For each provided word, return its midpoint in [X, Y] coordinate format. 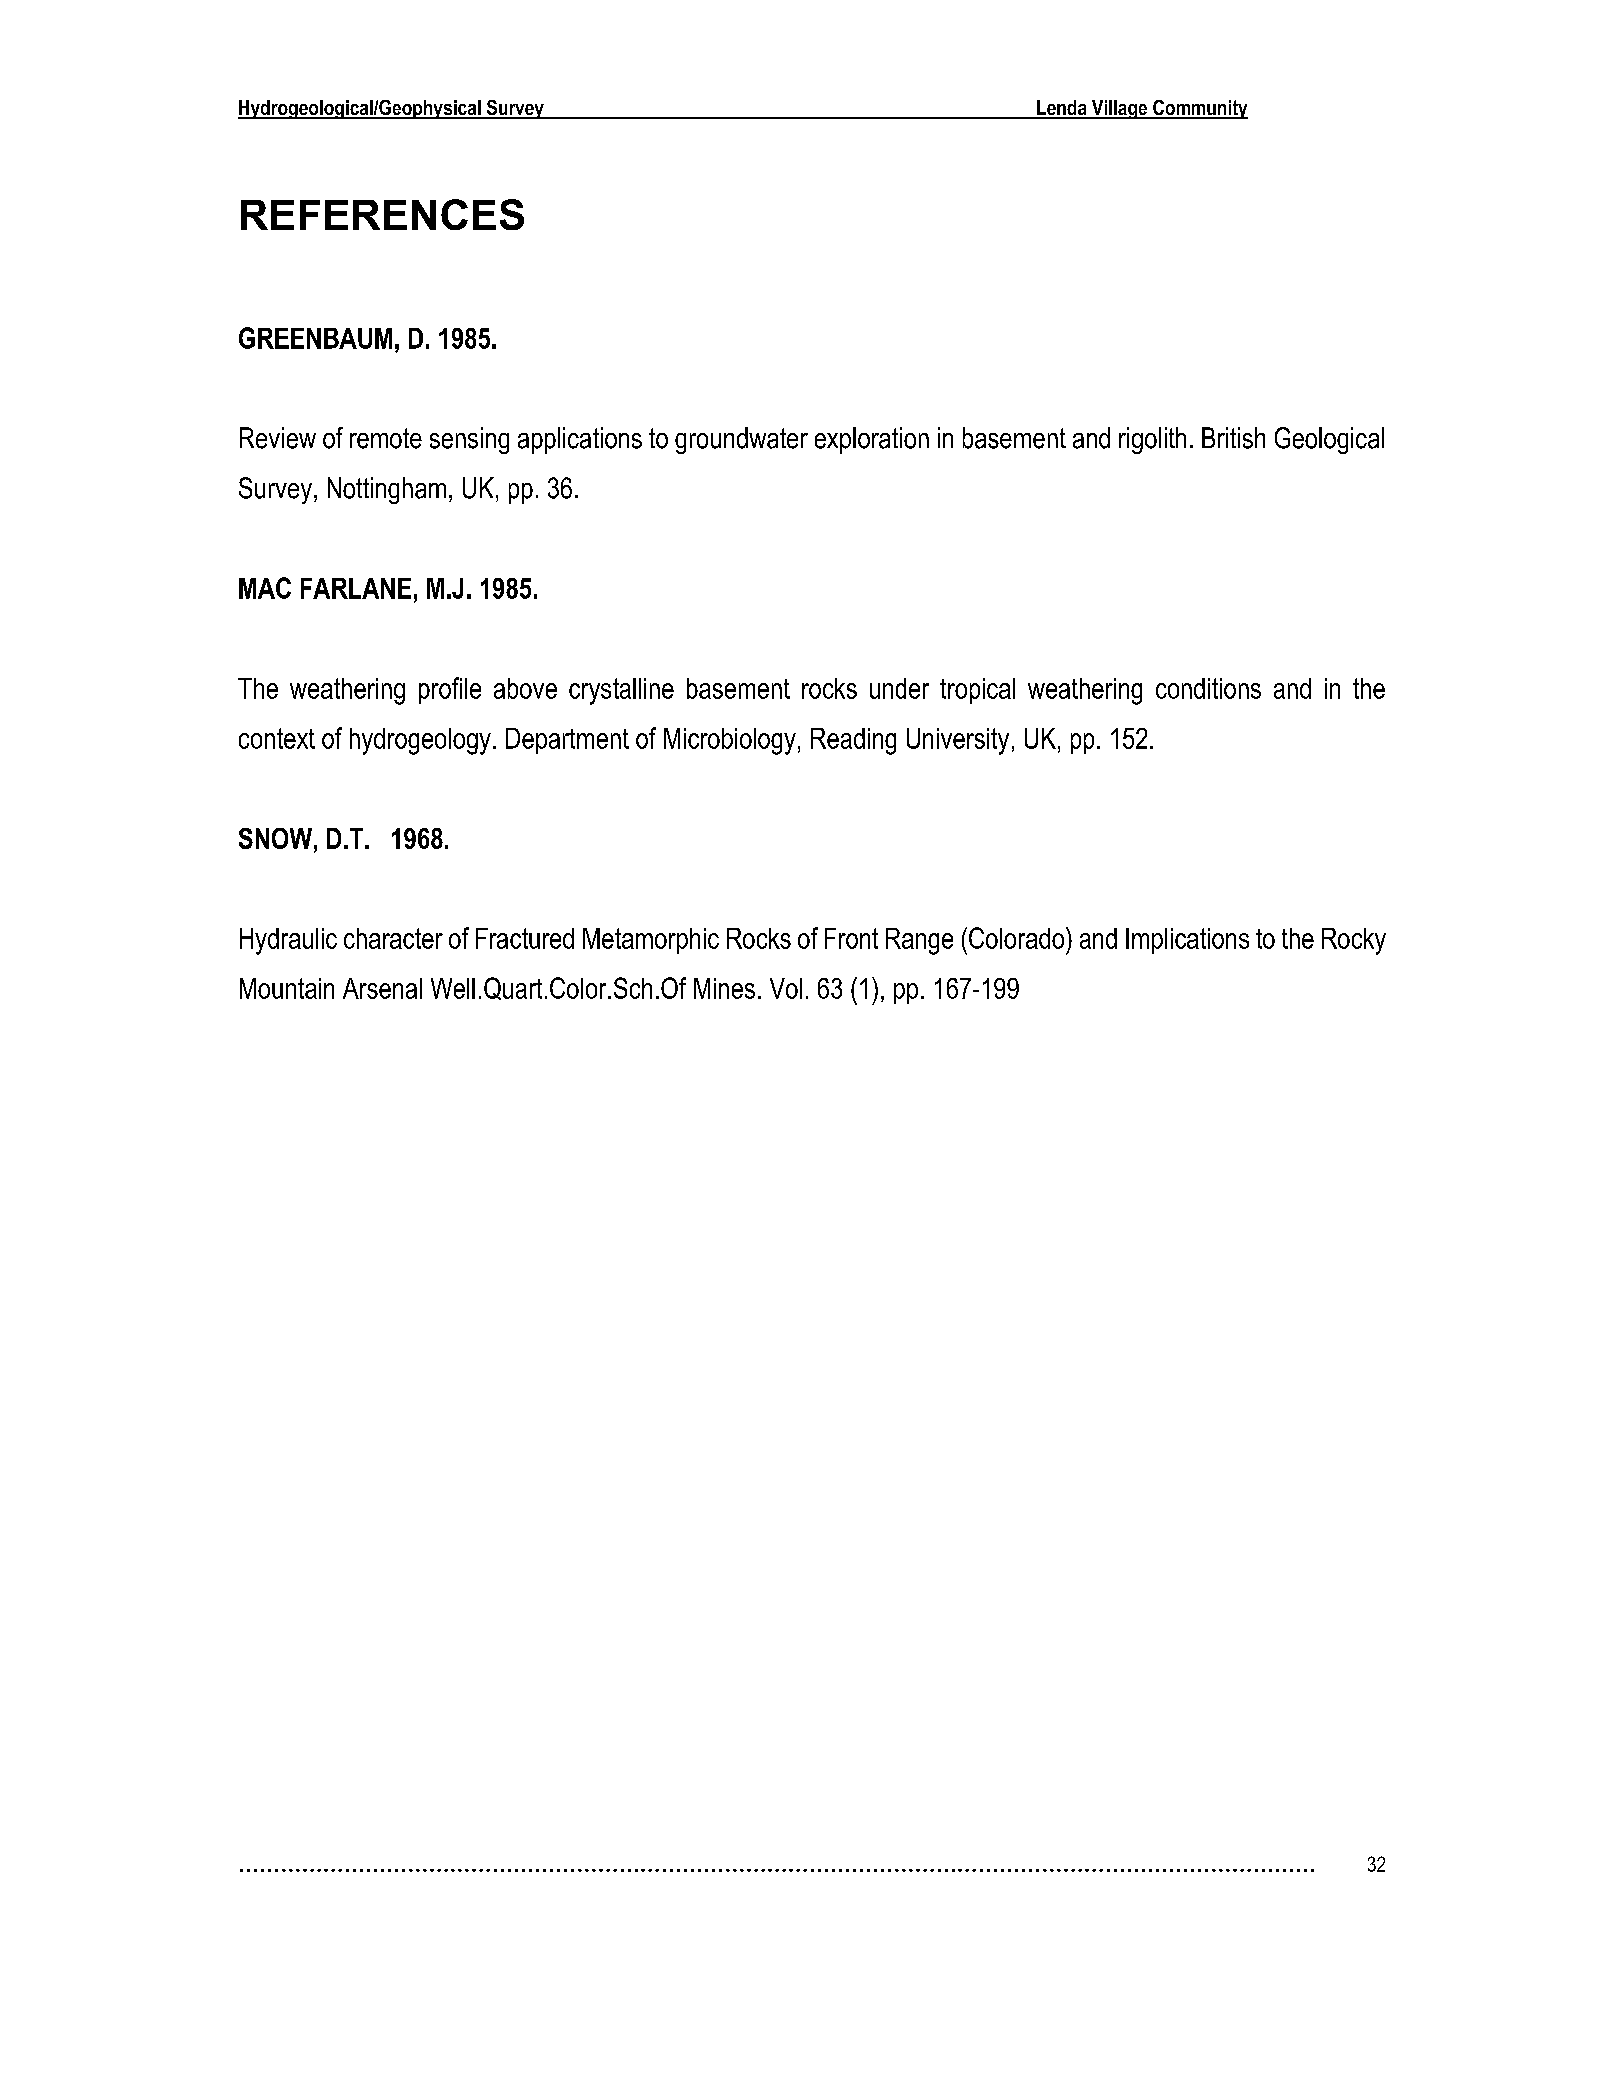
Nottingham [387, 490]
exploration [872, 440]
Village [1119, 109]
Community [1199, 109]
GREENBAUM [315, 338]
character [393, 938]
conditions [1208, 688]
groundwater [741, 440]
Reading [853, 741]
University [958, 741]
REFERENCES [382, 214]
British [1233, 438]
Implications [1187, 941]
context [277, 738]
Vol [786, 988]
